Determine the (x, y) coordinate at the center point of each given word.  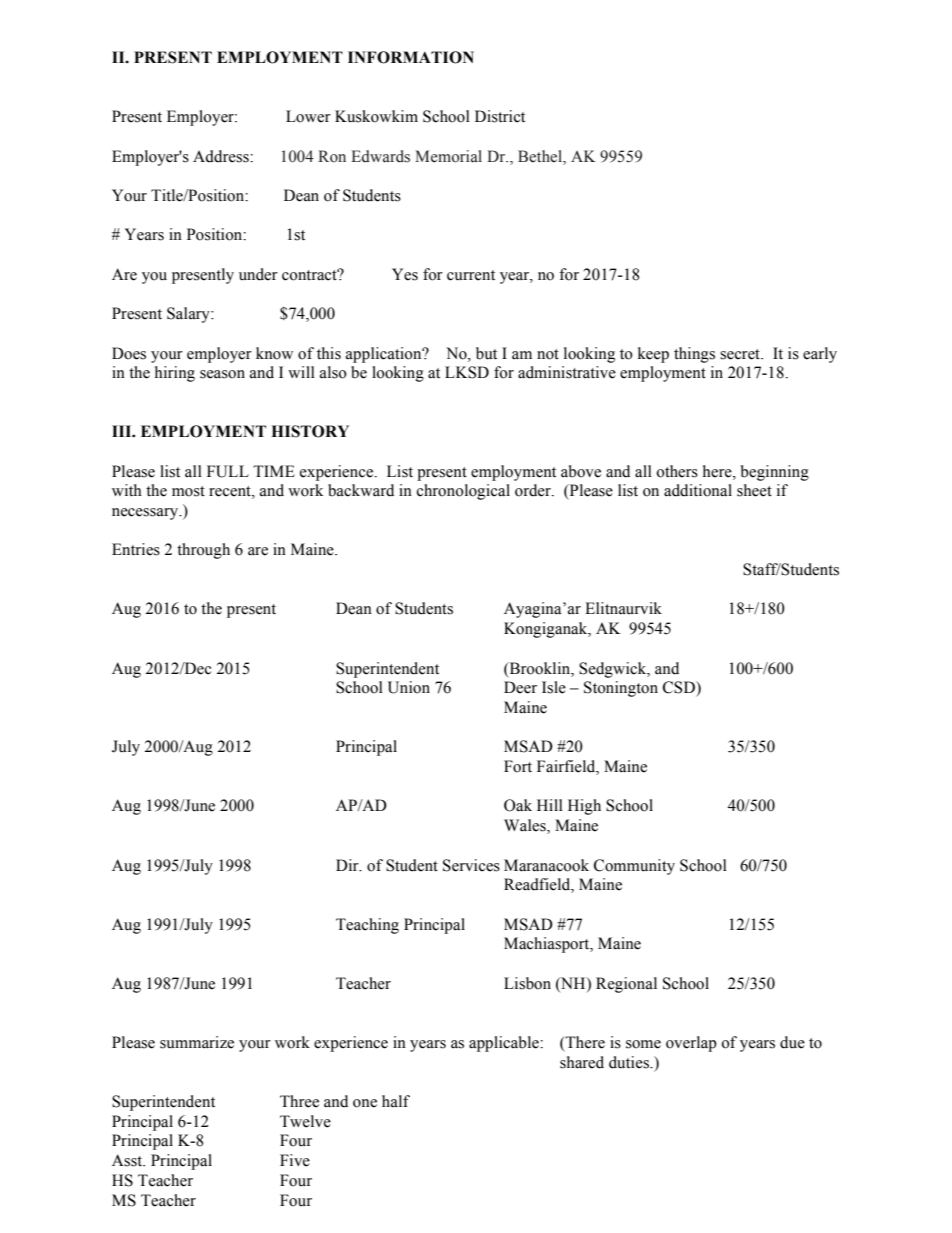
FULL (228, 471)
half (396, 1101)
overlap (691, 1044)
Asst (128, 1160)
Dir (348, 865)
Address (222, 156)
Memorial (448, 156)
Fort (518, 766)
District (500, 116)
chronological (463, 492)
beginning (775, 473)
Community (634, 867)
